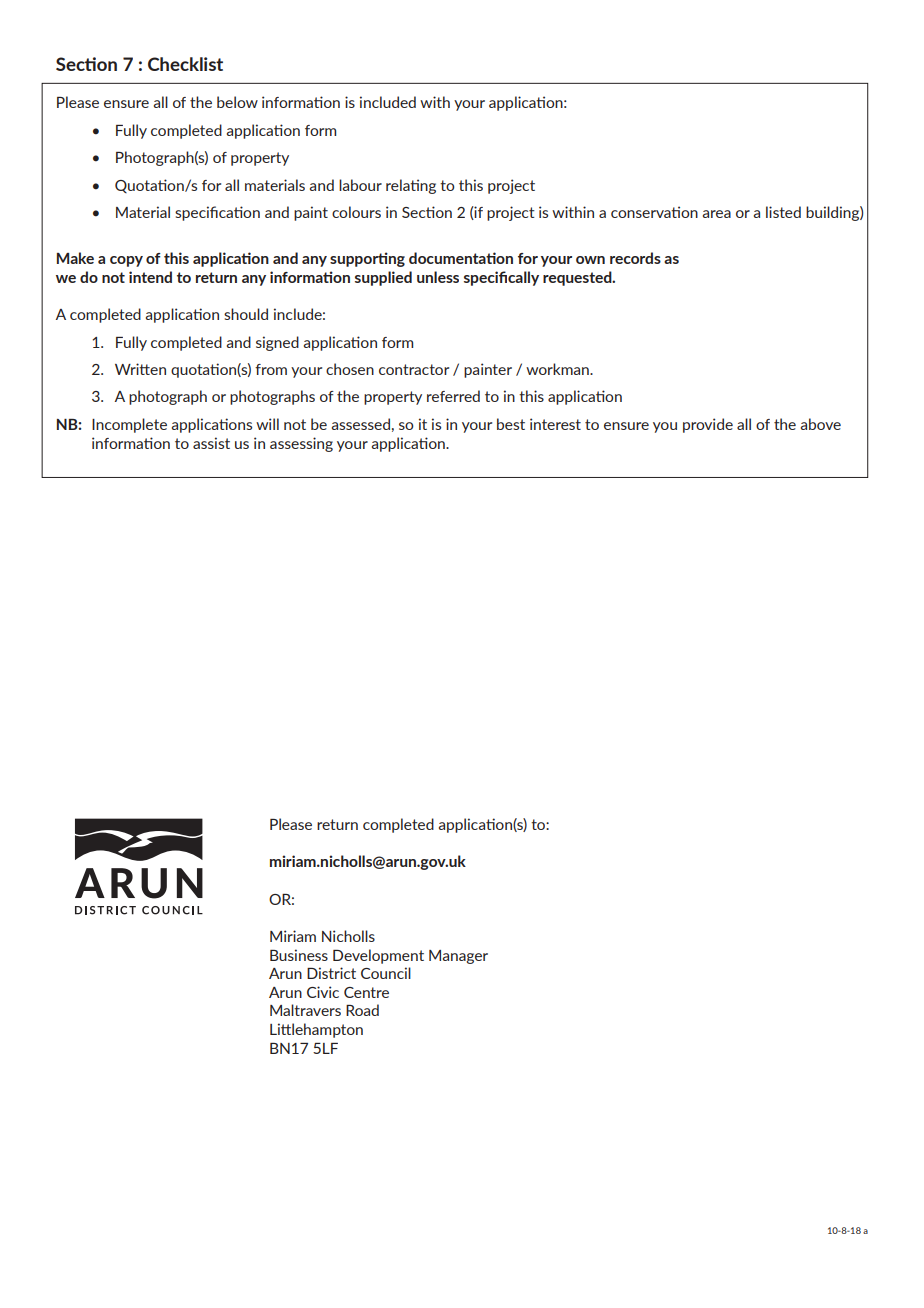 Image resolution: width=924 pixels, height=1308 pixels. What do you see at coordinates (458, 957) in the document?
I see `Manager` at bounding box center [458, 957].
